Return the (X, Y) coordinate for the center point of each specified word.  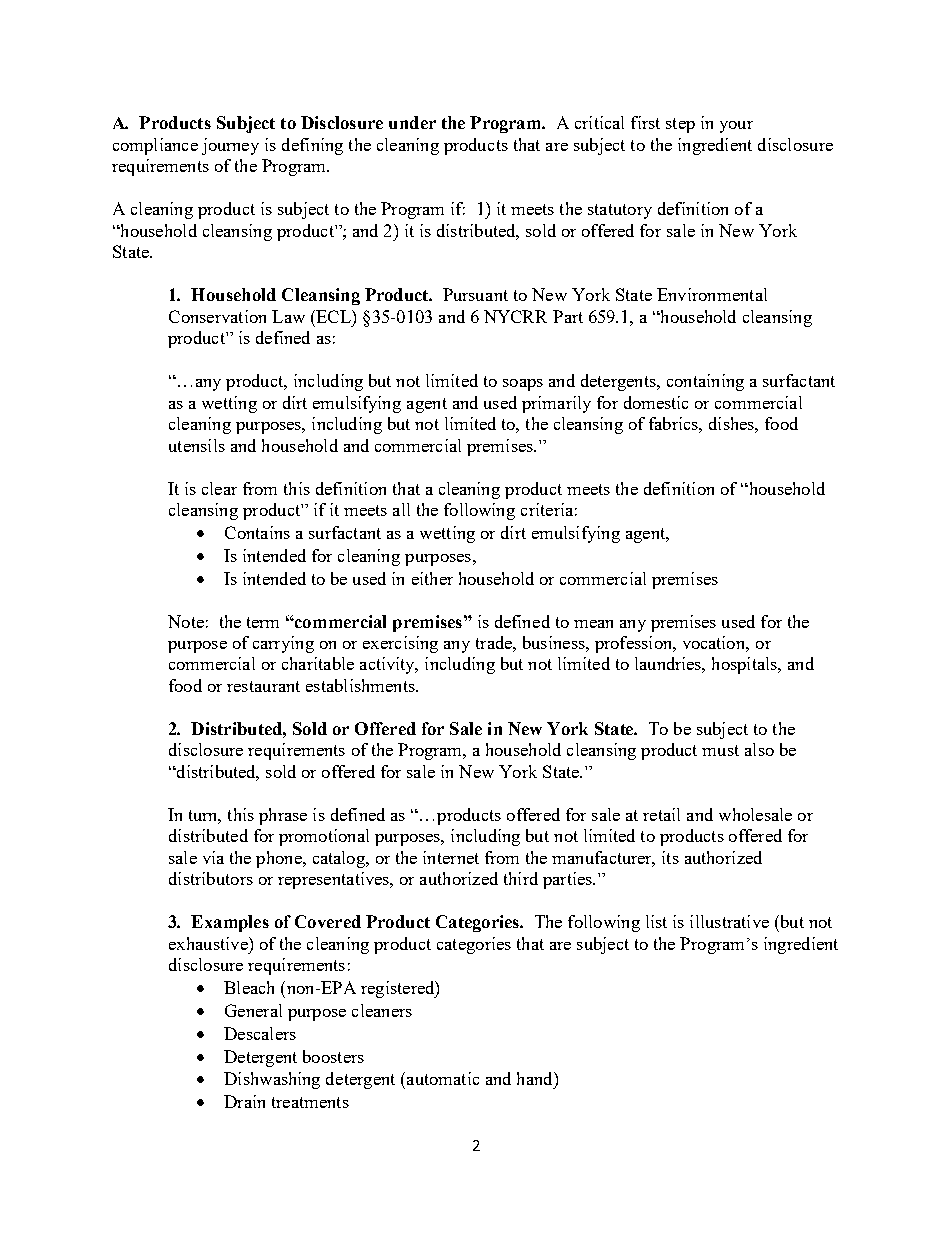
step (680, 125)
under (412, 122)
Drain (244, 1101)
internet (451, 857)
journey (230, 146)
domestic (656, 402)
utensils (197, 445)
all (401, 509)
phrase (283, 816)
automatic (443, 1078)
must (720, 750)
